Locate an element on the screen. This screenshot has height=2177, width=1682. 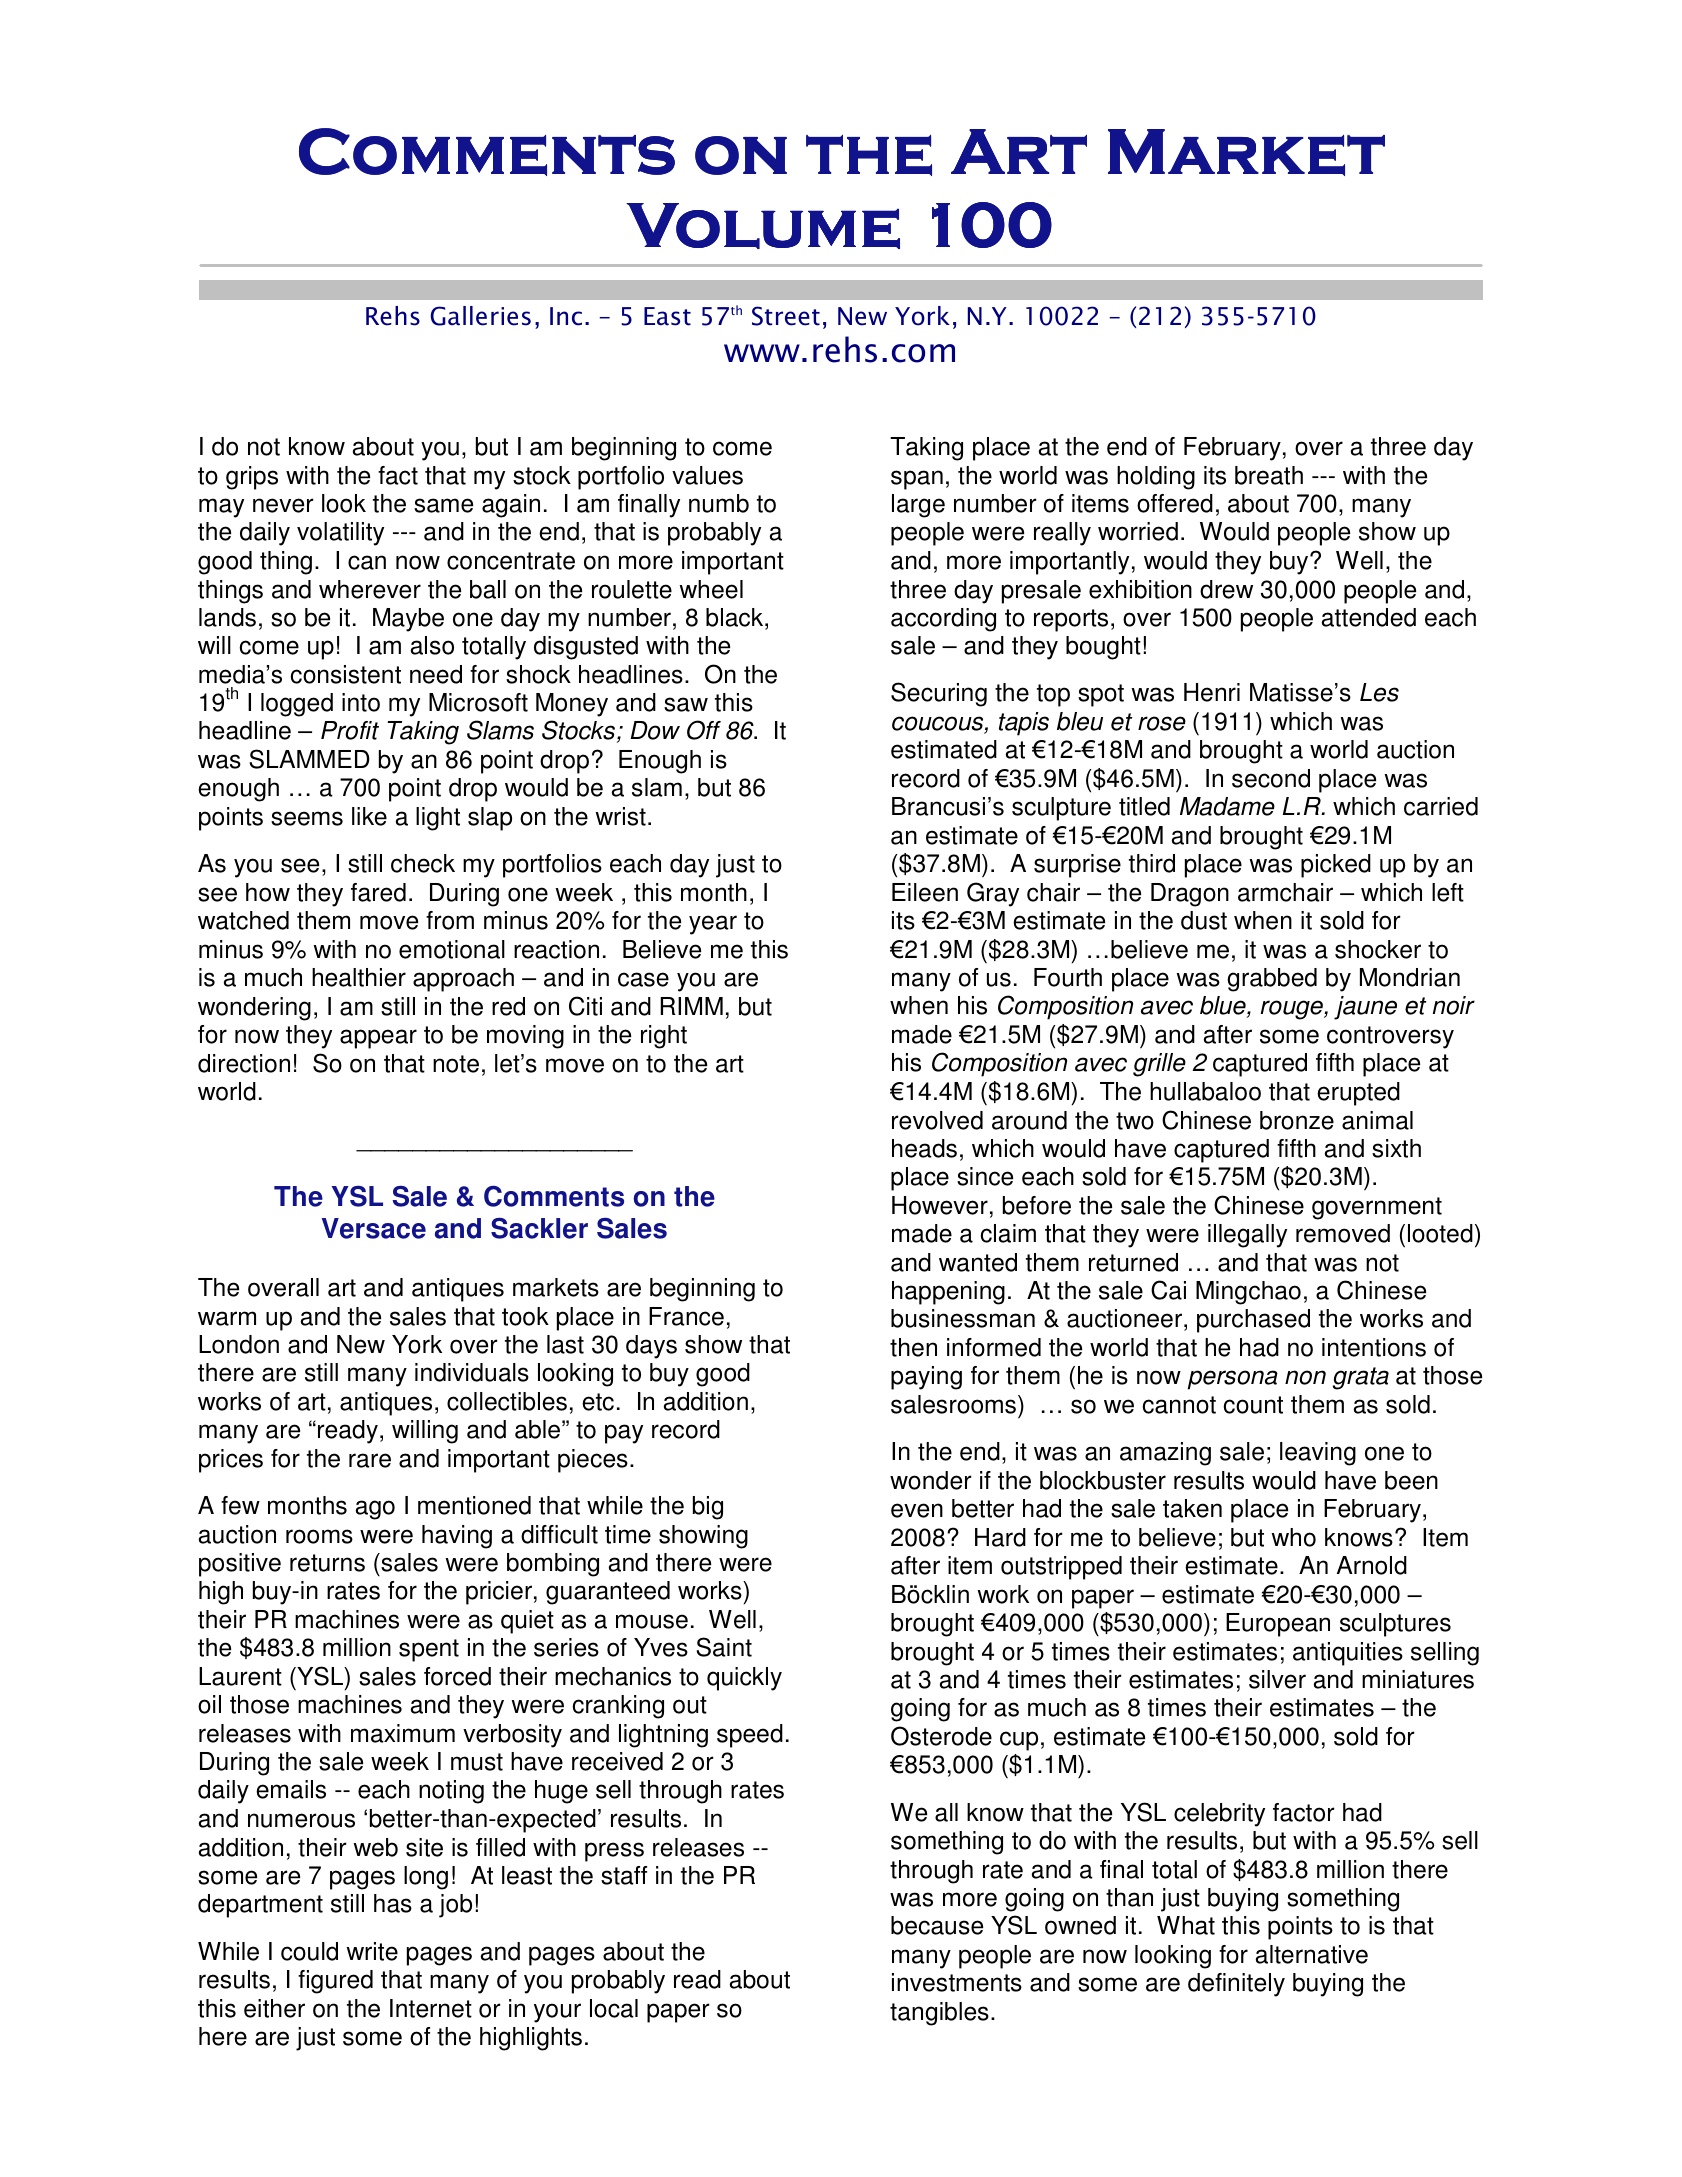
because is located at coordinates (937, 1925).
